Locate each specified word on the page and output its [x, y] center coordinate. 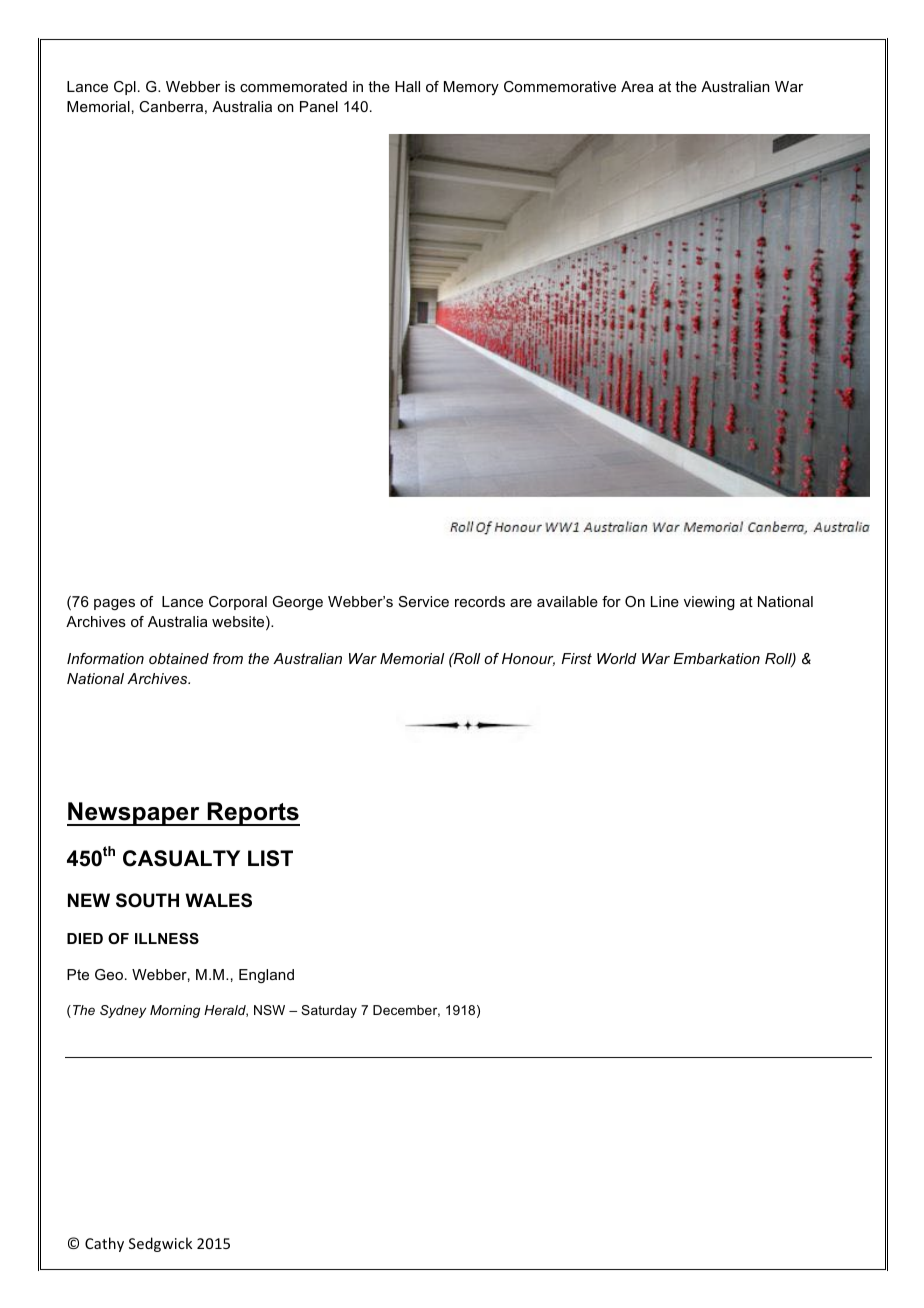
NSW [269, 1010]
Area [637, 86]
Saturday [329, 1011]
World [617, 658]
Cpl [125, 88]
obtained [179, 658]
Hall [407, 86]
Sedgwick [160, 1244]
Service [424, 601]
